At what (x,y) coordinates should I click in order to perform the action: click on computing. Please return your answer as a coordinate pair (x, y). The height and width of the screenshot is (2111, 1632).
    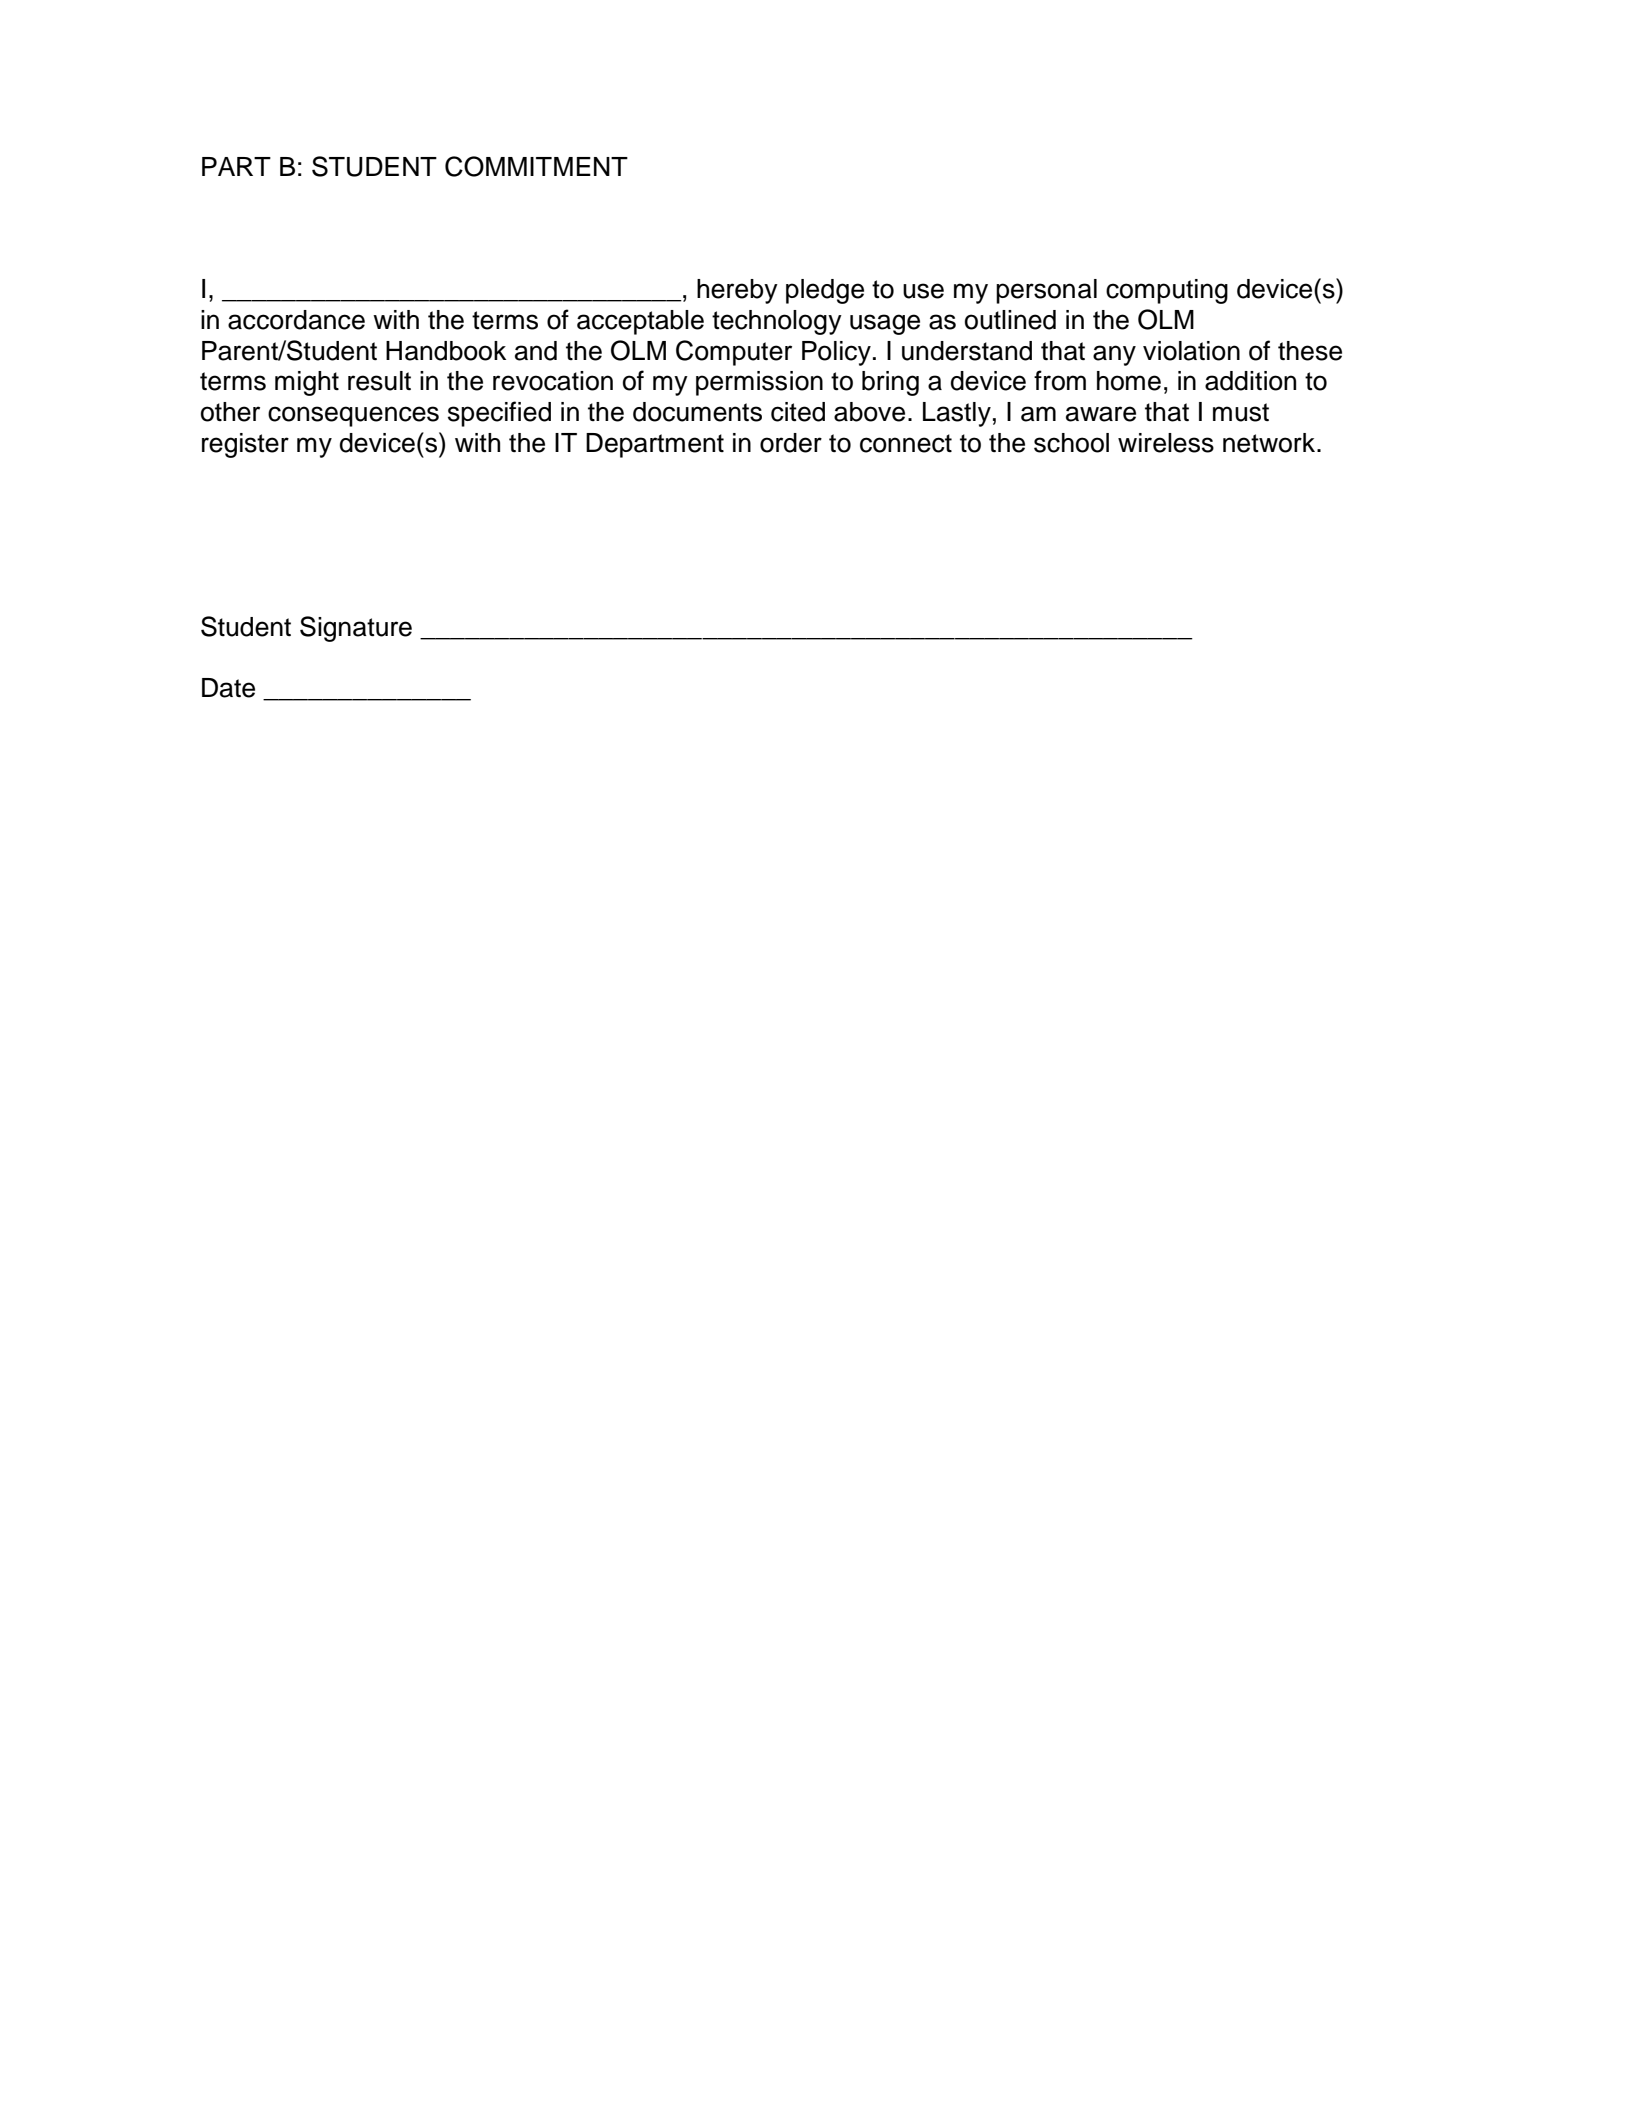
    Looking at the image, I should click on (1167, 291).
